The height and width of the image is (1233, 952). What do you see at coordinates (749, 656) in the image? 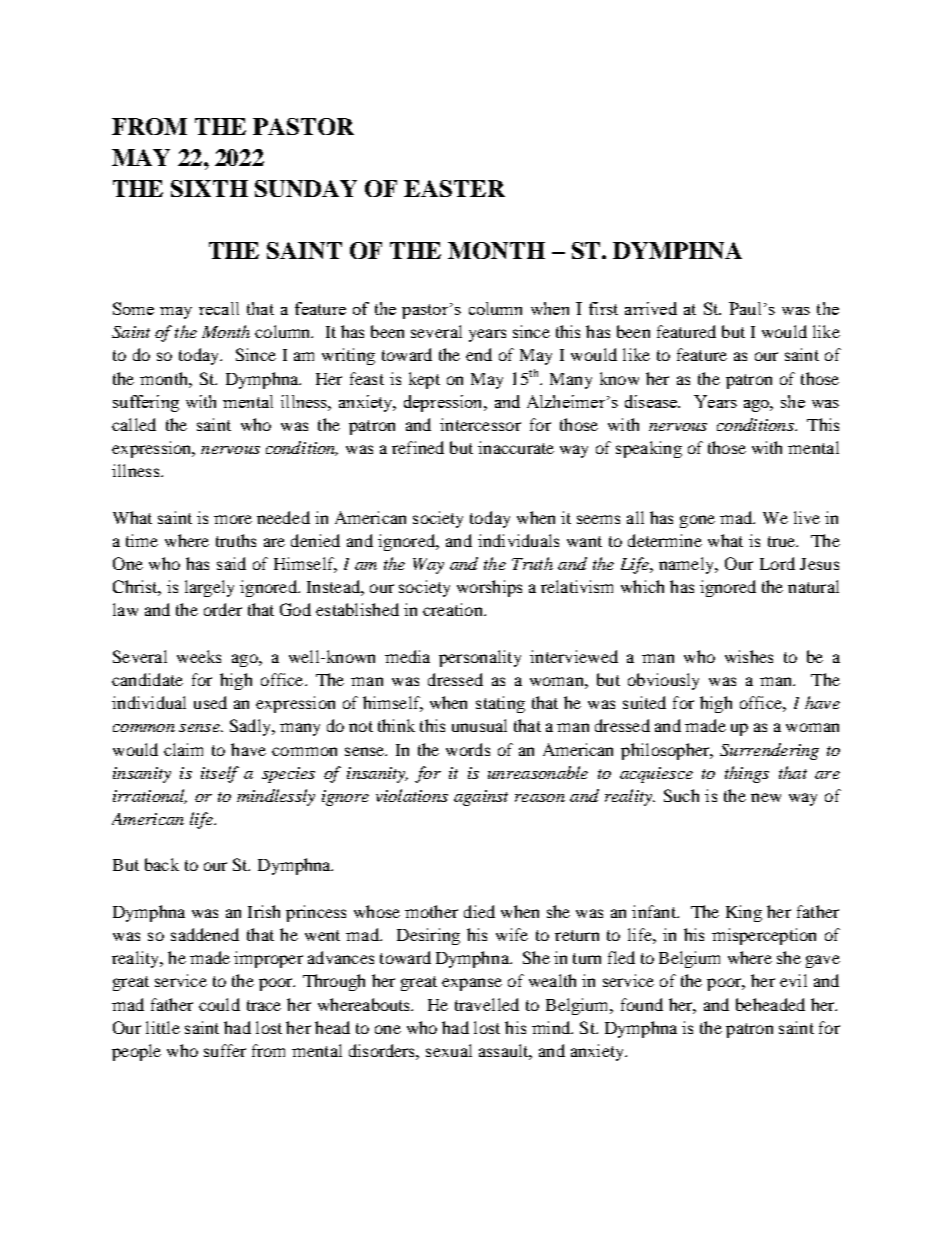
I see `wishes` at bounding box center [749, 656].
